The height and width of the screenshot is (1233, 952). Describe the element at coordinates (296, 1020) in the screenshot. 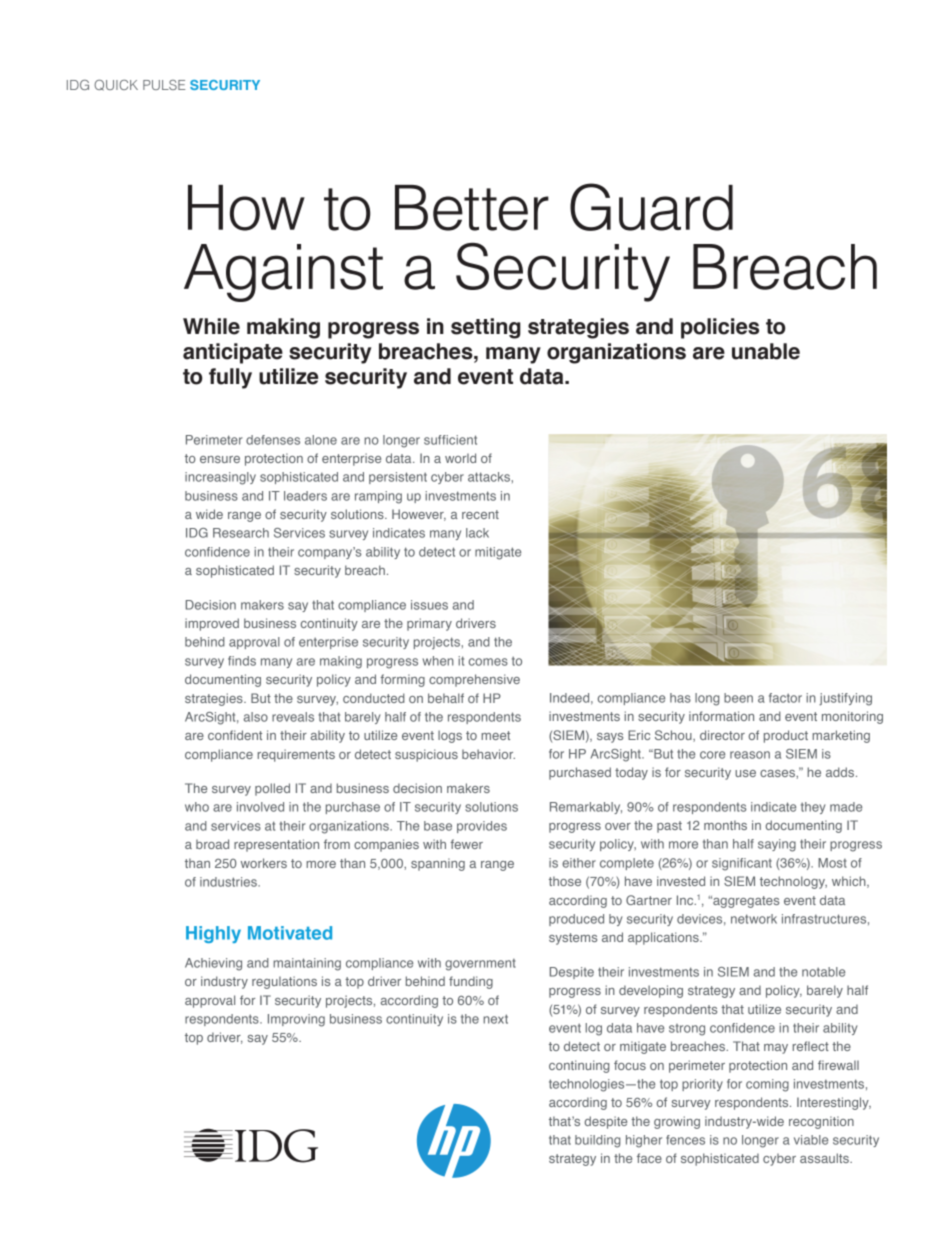

I see `Improving` at that location.
